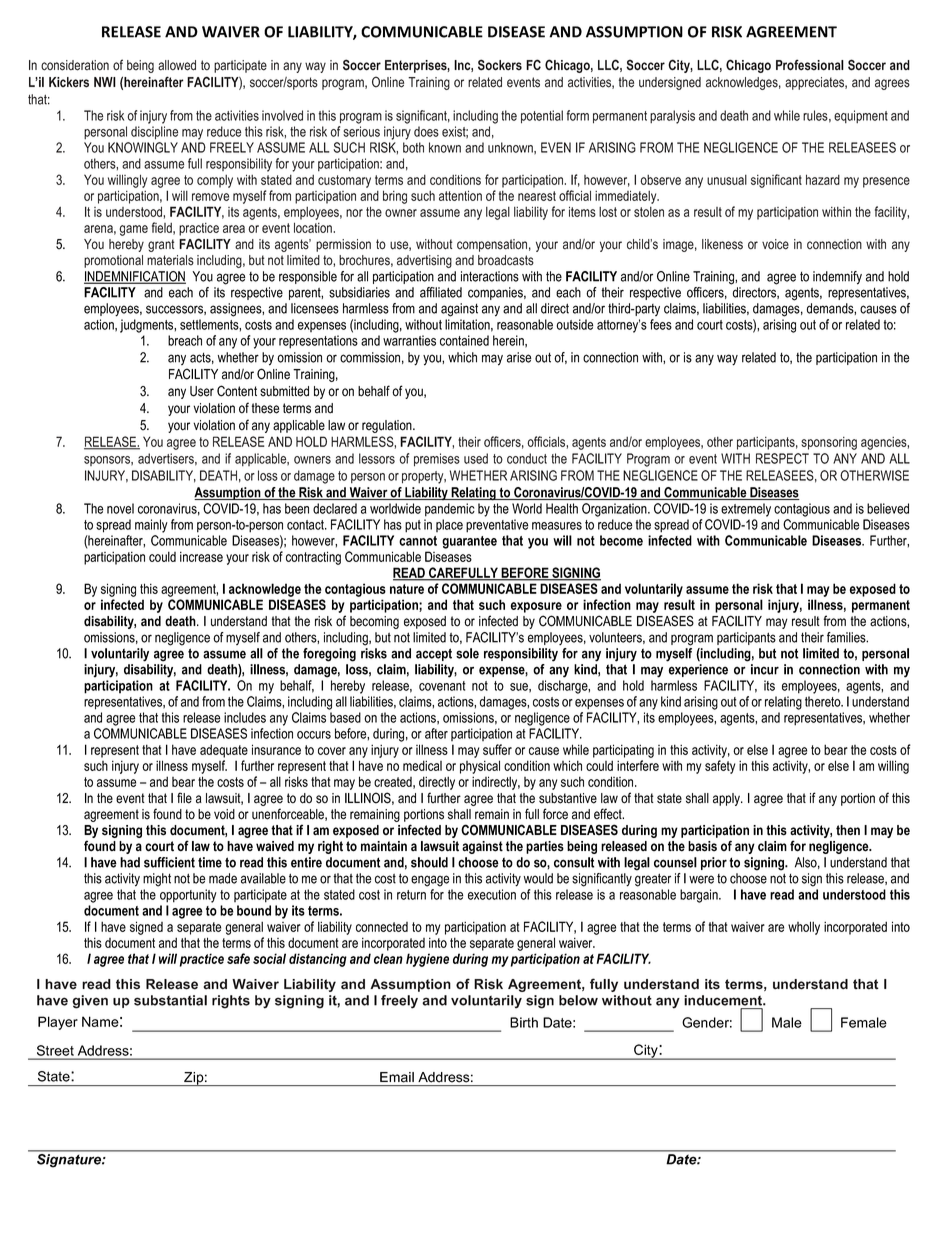 Image resolution: width=952 pixels, height=1233 pixels. What do you see at coordinates (170, 1000) in the page?
I see `substantial` at bounding box center [170, 1000].
